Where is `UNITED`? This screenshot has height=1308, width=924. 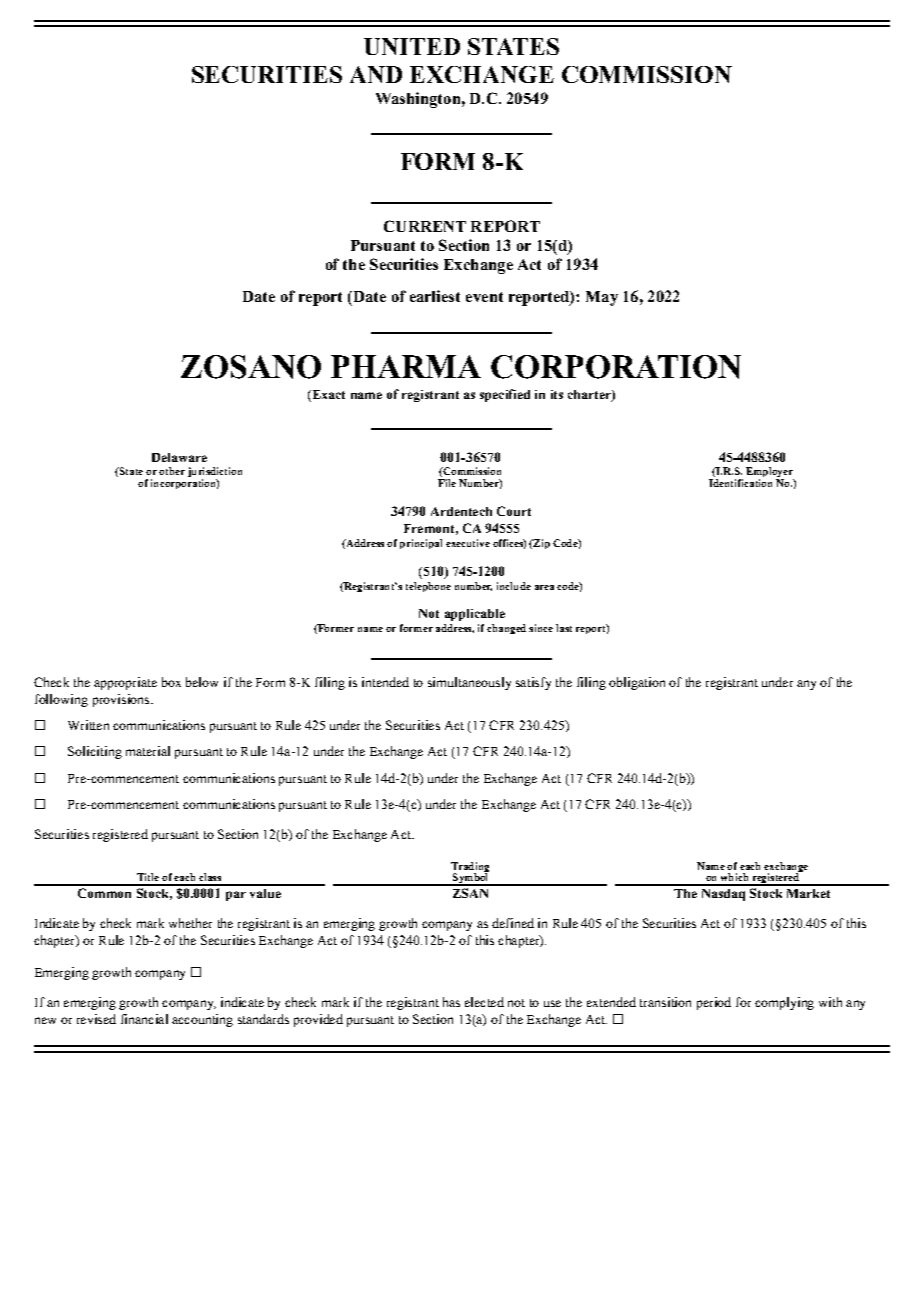 UNITED is located at coordinates (412, 46).
